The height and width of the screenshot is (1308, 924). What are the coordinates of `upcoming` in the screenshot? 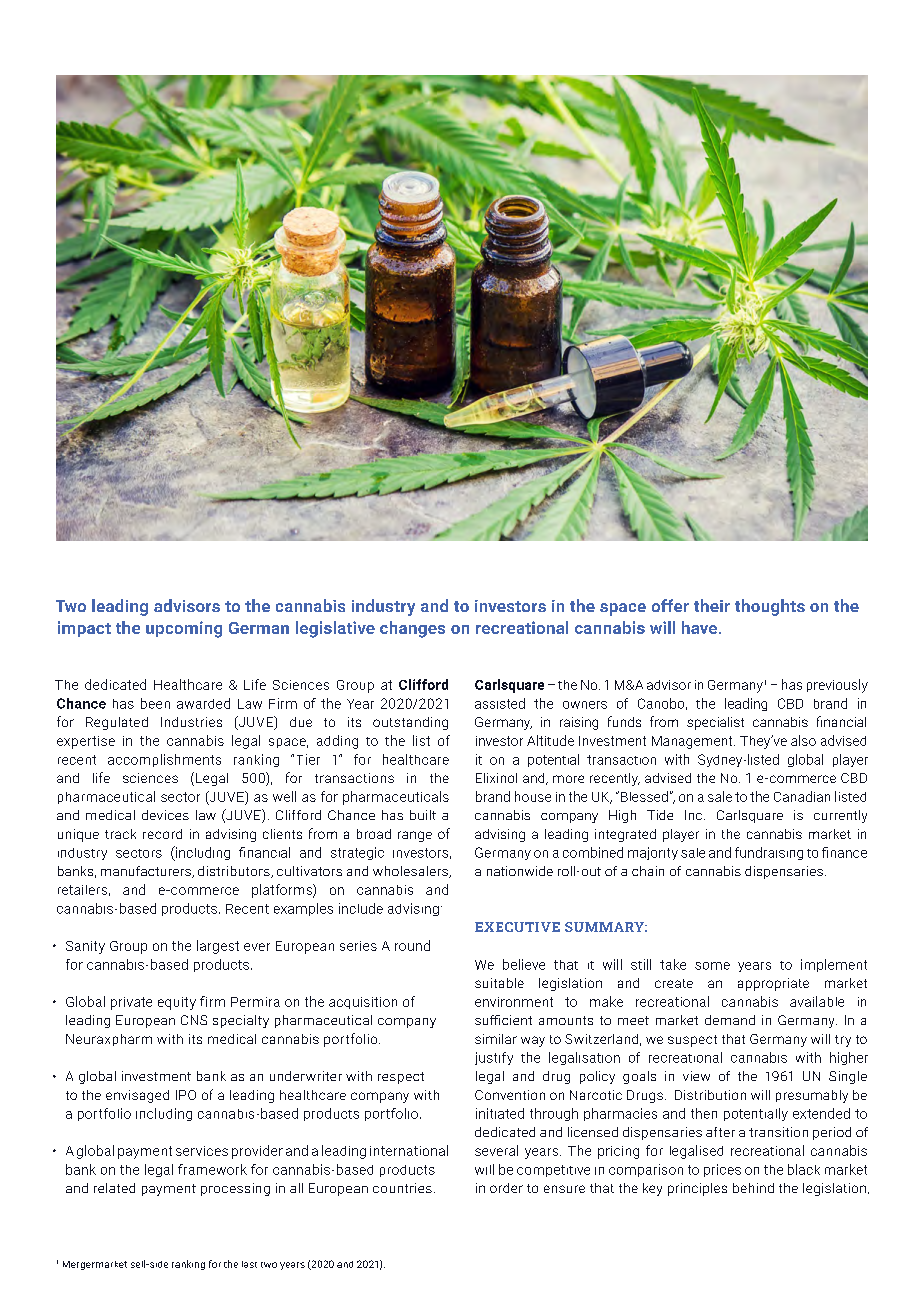 It's located at (184, 629).
